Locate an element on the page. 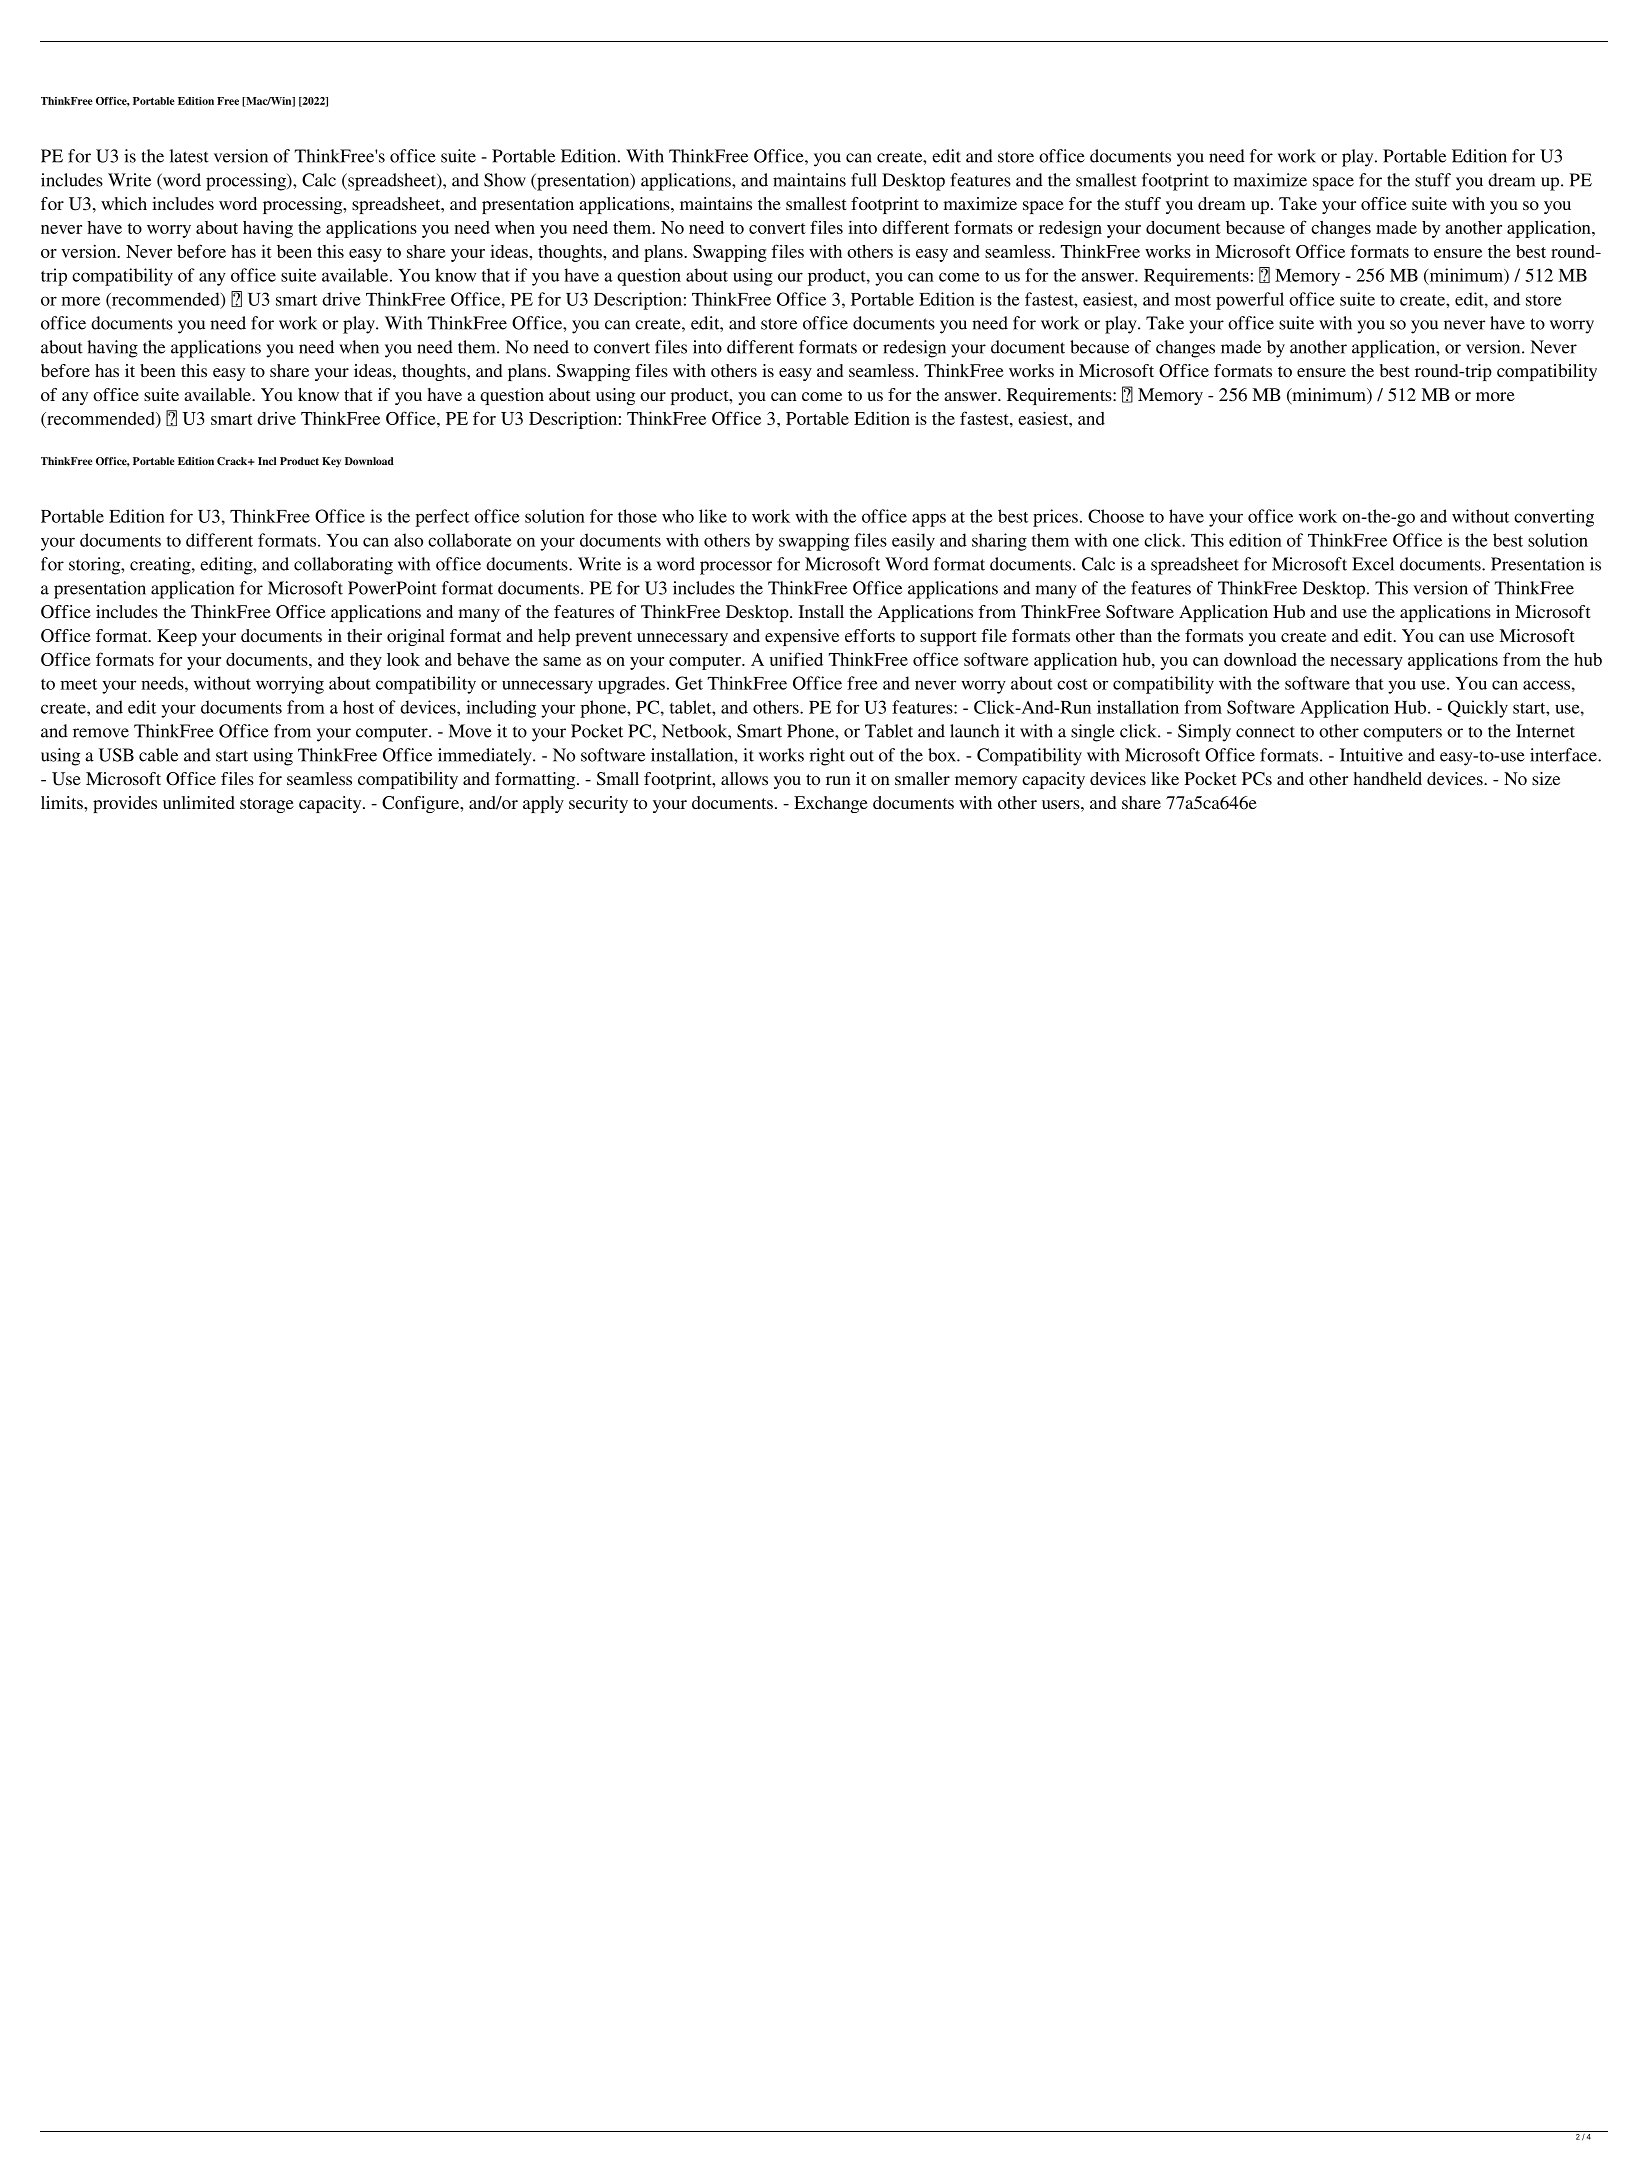  collaborating is located at coordinates (343, 566).
